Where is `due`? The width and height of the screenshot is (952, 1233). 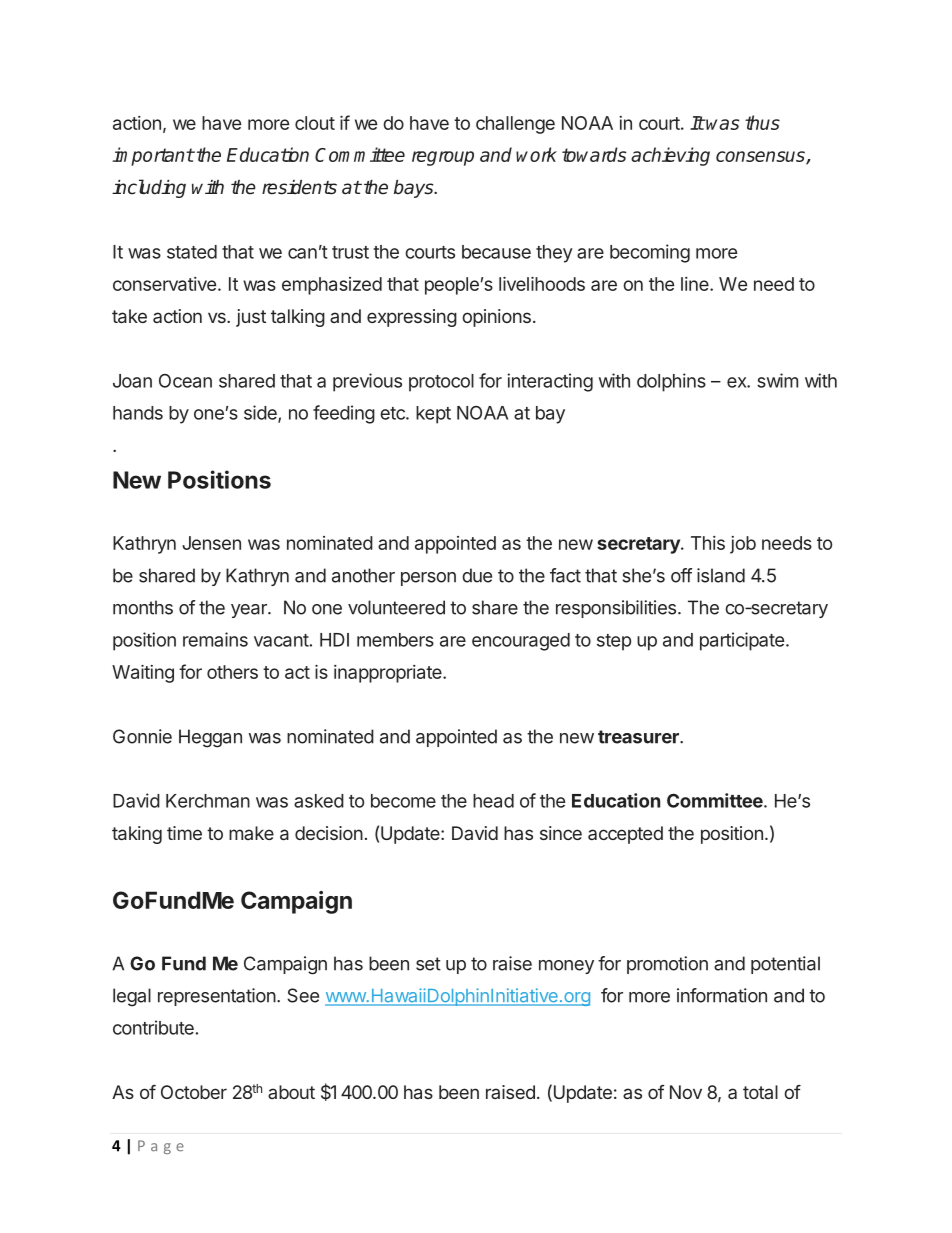 due is located at coordinates (477, 575).
